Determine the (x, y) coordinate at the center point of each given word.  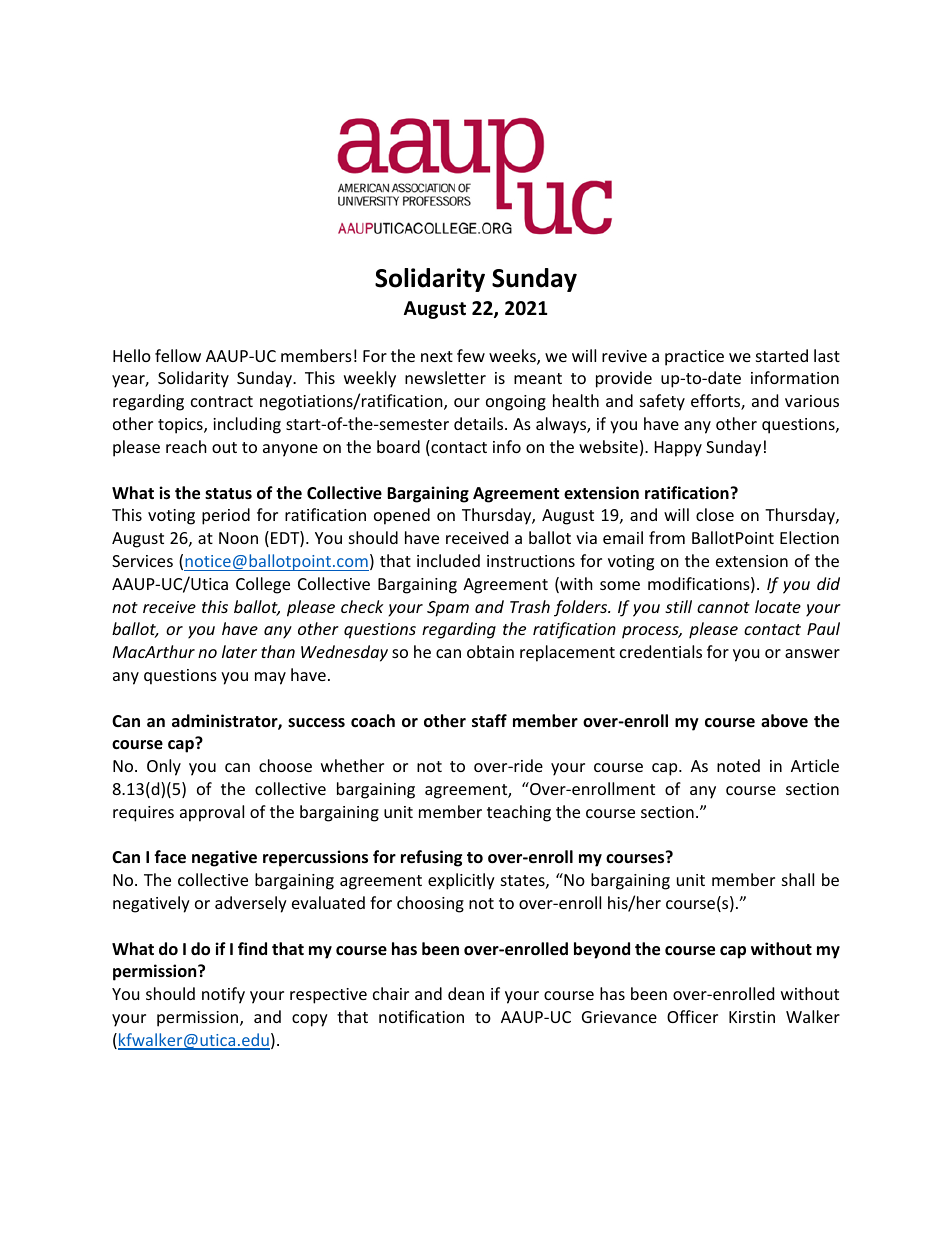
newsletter (445, 377)
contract (222, 401)
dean (466, 993)
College (263, 585)
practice (694, 358)
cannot (723, 607)
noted (738, 765)
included (448, 560)
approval (212, 813)
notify (223, 995)
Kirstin (752, 1017)
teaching (519, 813)
